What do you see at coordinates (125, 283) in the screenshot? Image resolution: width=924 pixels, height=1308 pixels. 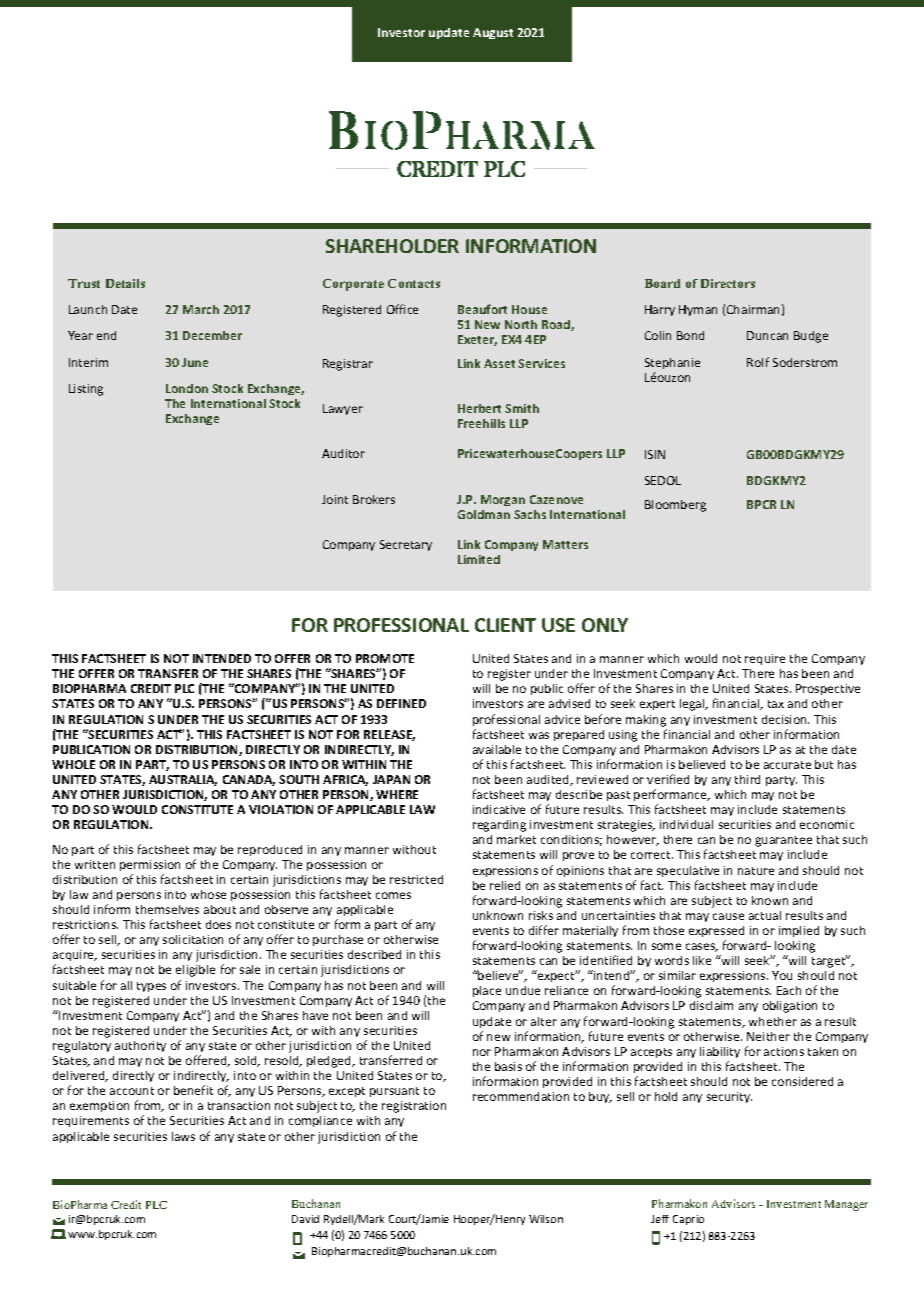 I see `Details` at bounding box center [125, 283].
